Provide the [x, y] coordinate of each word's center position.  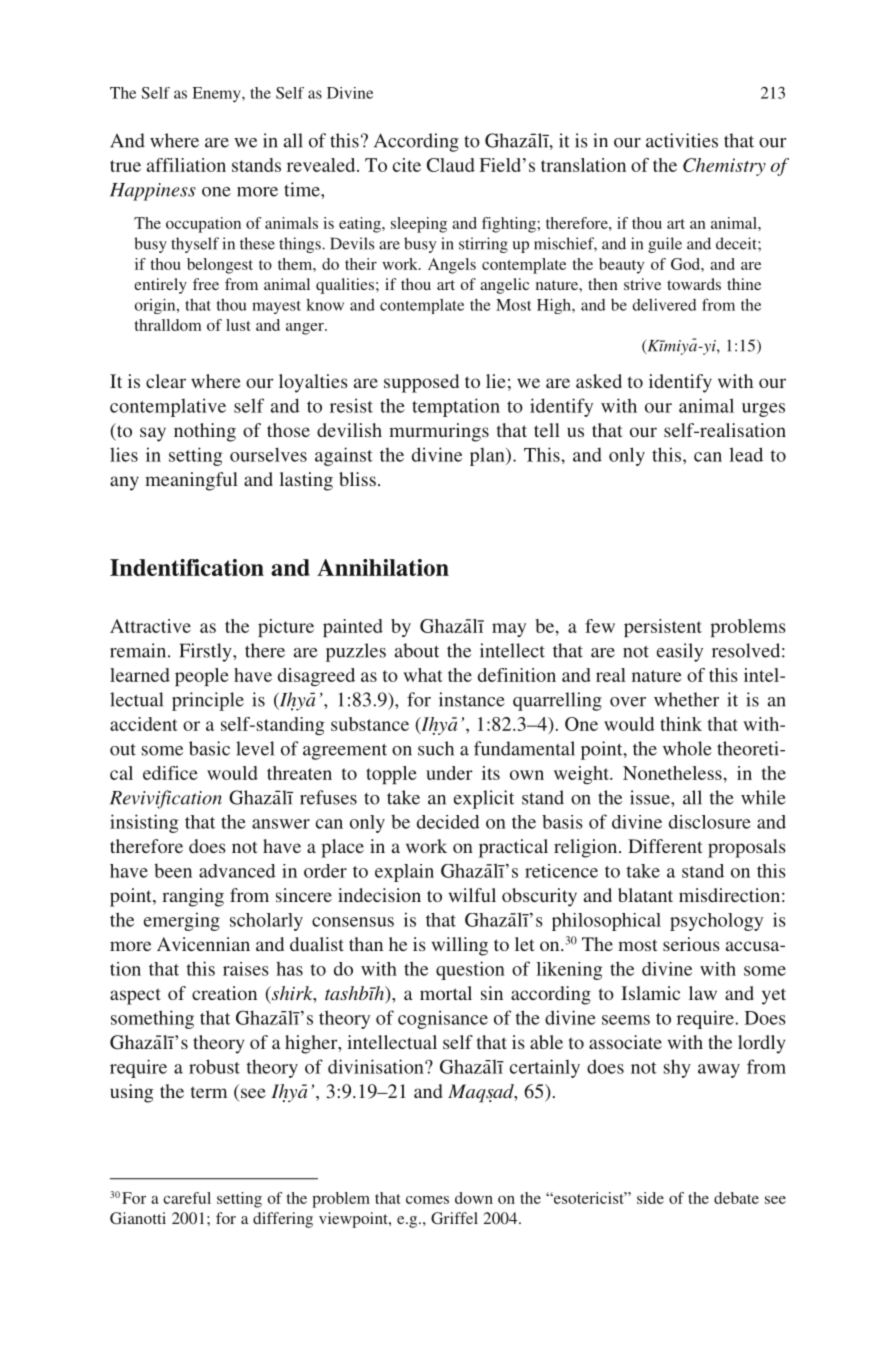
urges [763, 410]
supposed [421, 383]
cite [407, 165]
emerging [182, 921]
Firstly [207, 652]
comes [427, 1200]
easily [680, 652]
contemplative [168, 407]
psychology [716, 922]
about [417, 650]
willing [460, 946]
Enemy [218, 94]
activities [682, 140]
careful [187, 1198]
